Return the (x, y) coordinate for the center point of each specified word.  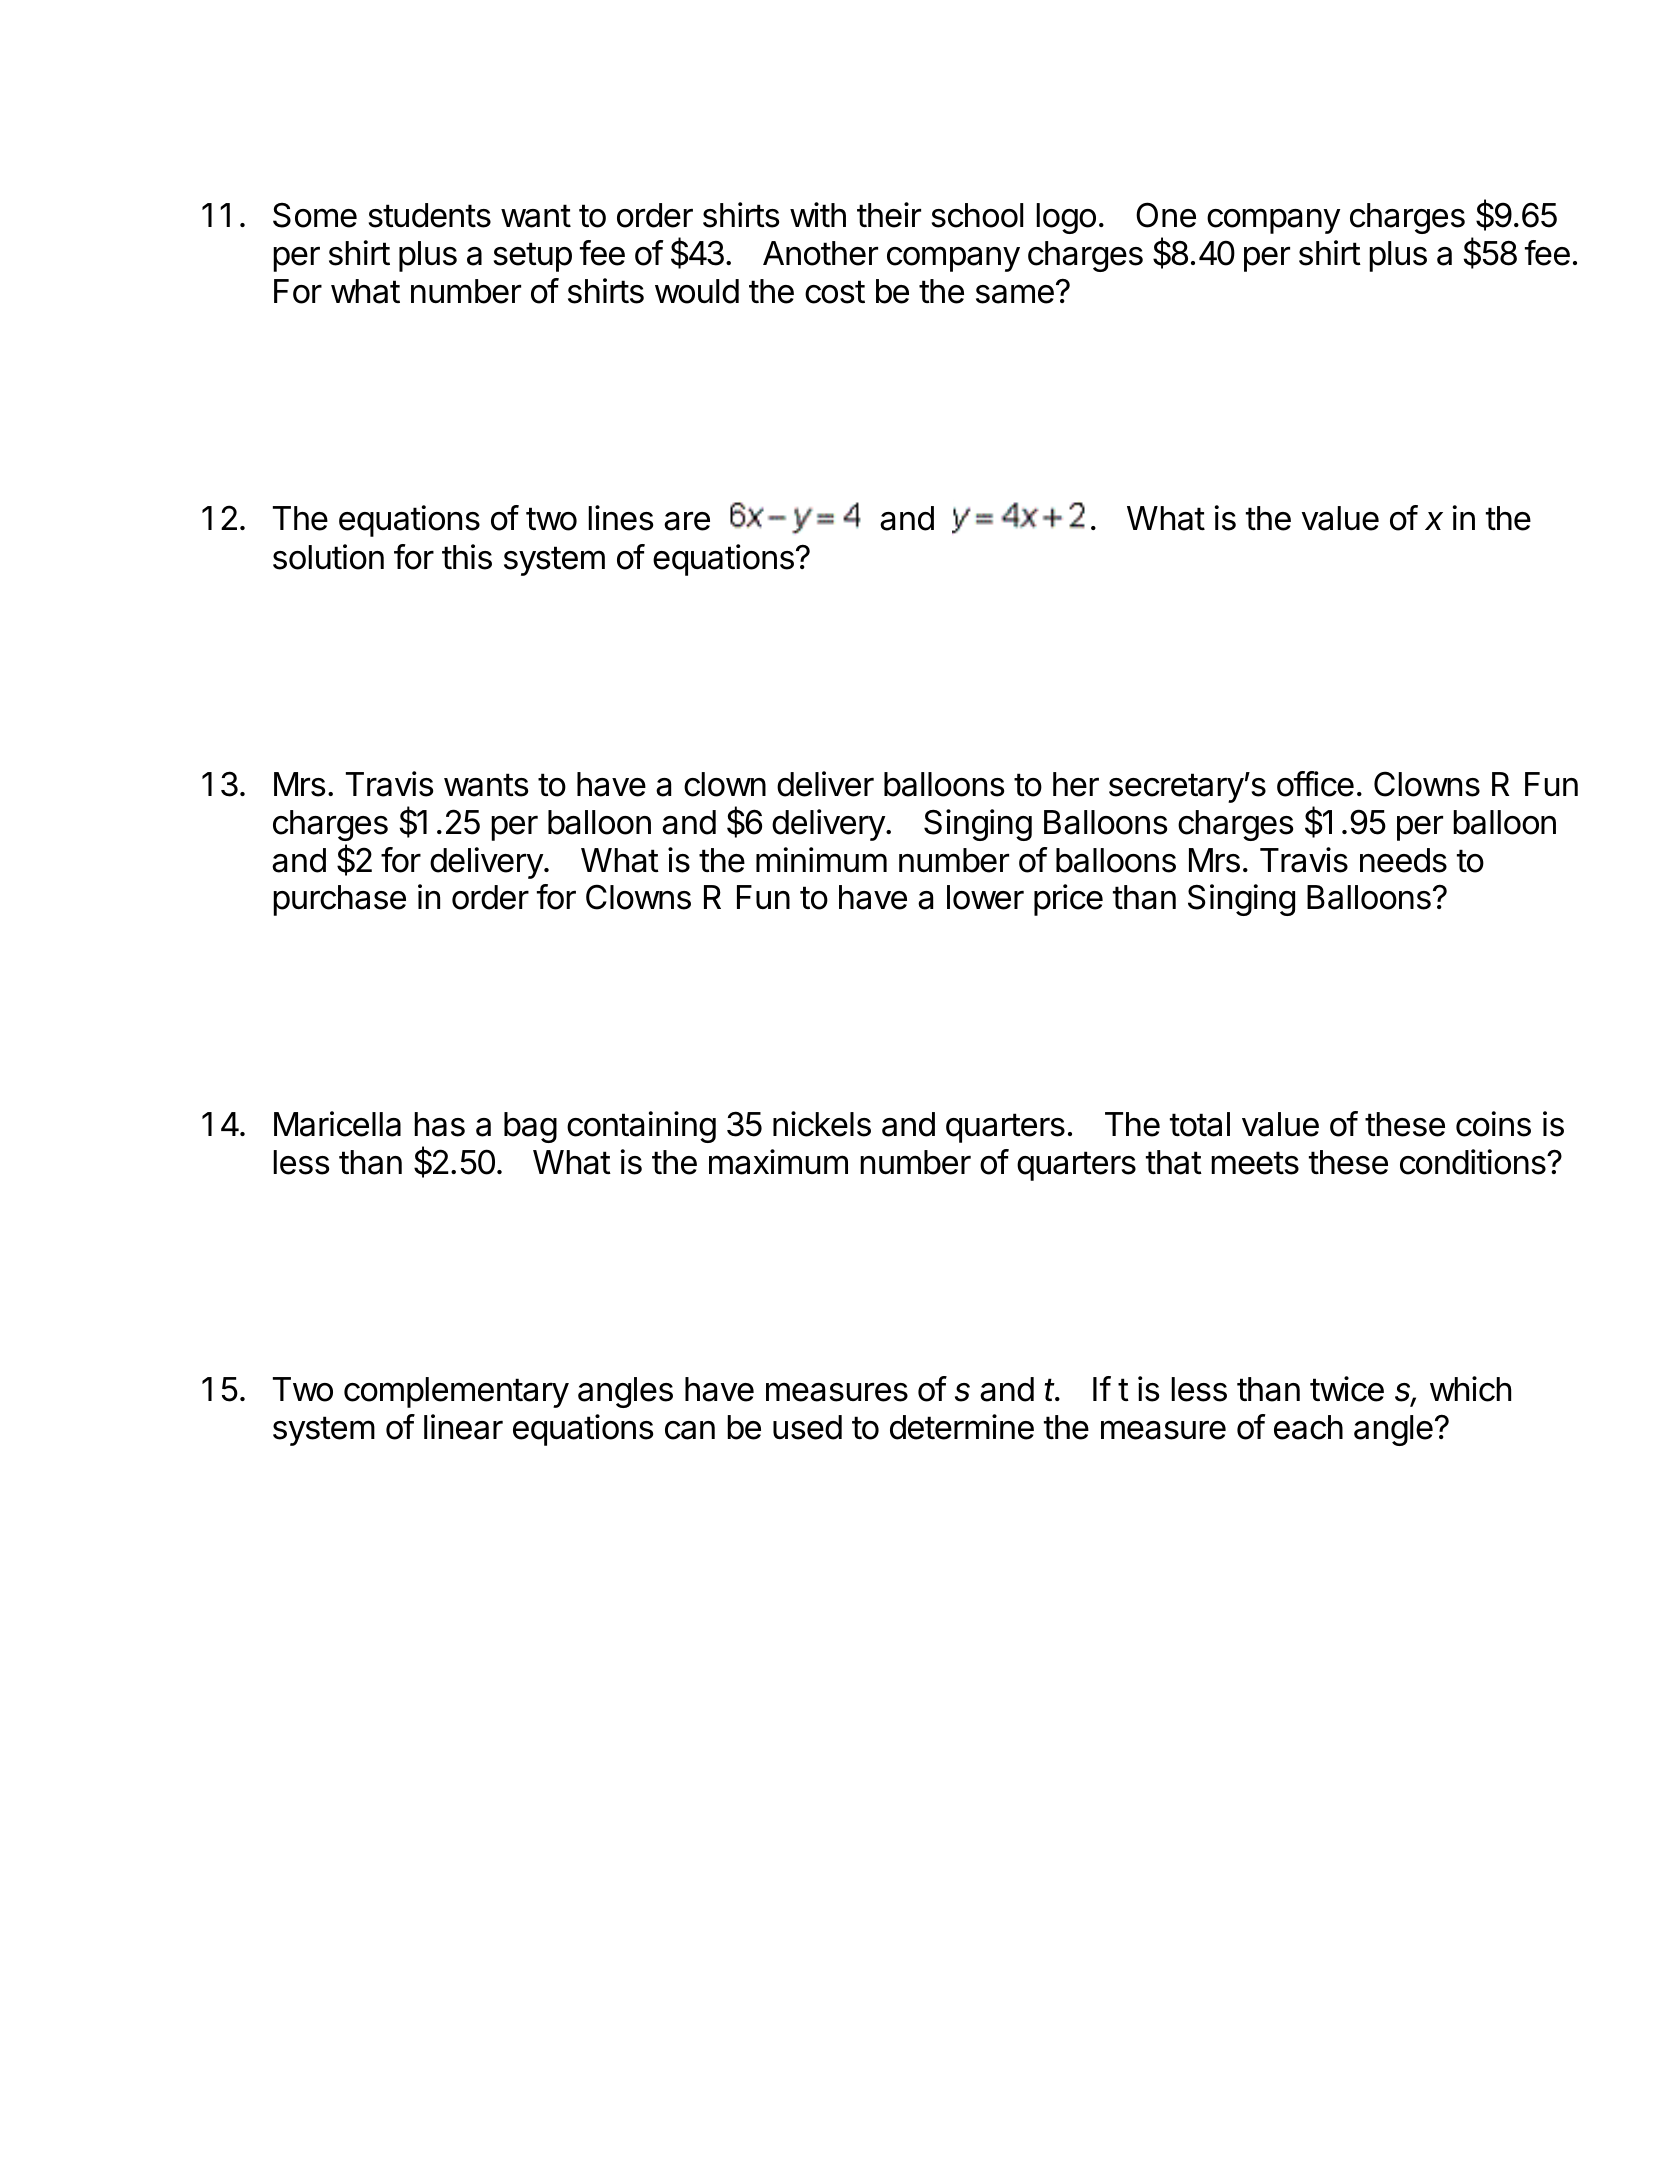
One (1166, 215)
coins (1493, 1124)
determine (962, 1427)
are (687, 521)
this (467, 557)
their (889, 215)
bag (530, 1127)
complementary (456, 1392)
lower (985, 897)
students (430, 215)
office (1315, 784)
